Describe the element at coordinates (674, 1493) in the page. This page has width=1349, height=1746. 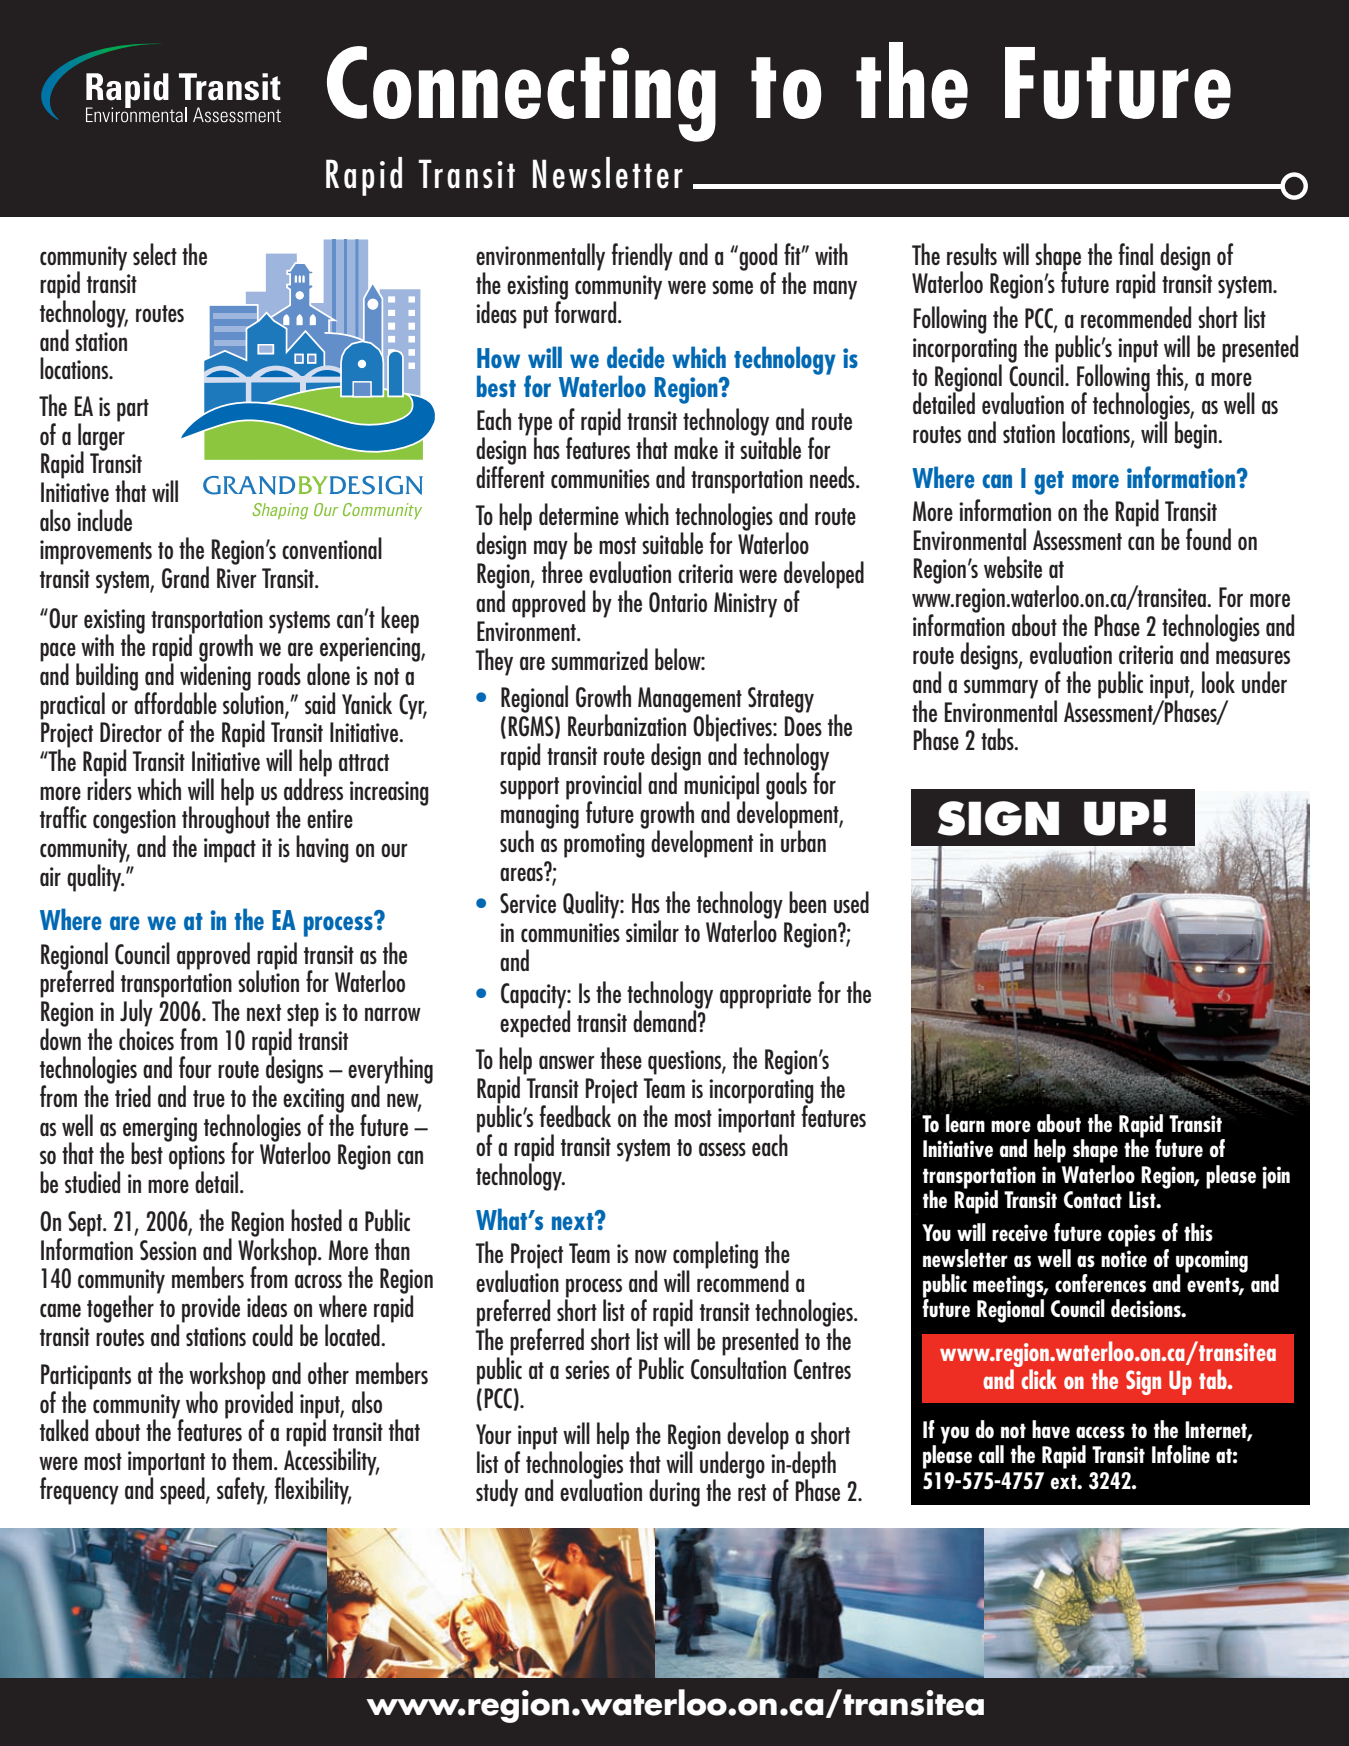
I see `during` at that location.
